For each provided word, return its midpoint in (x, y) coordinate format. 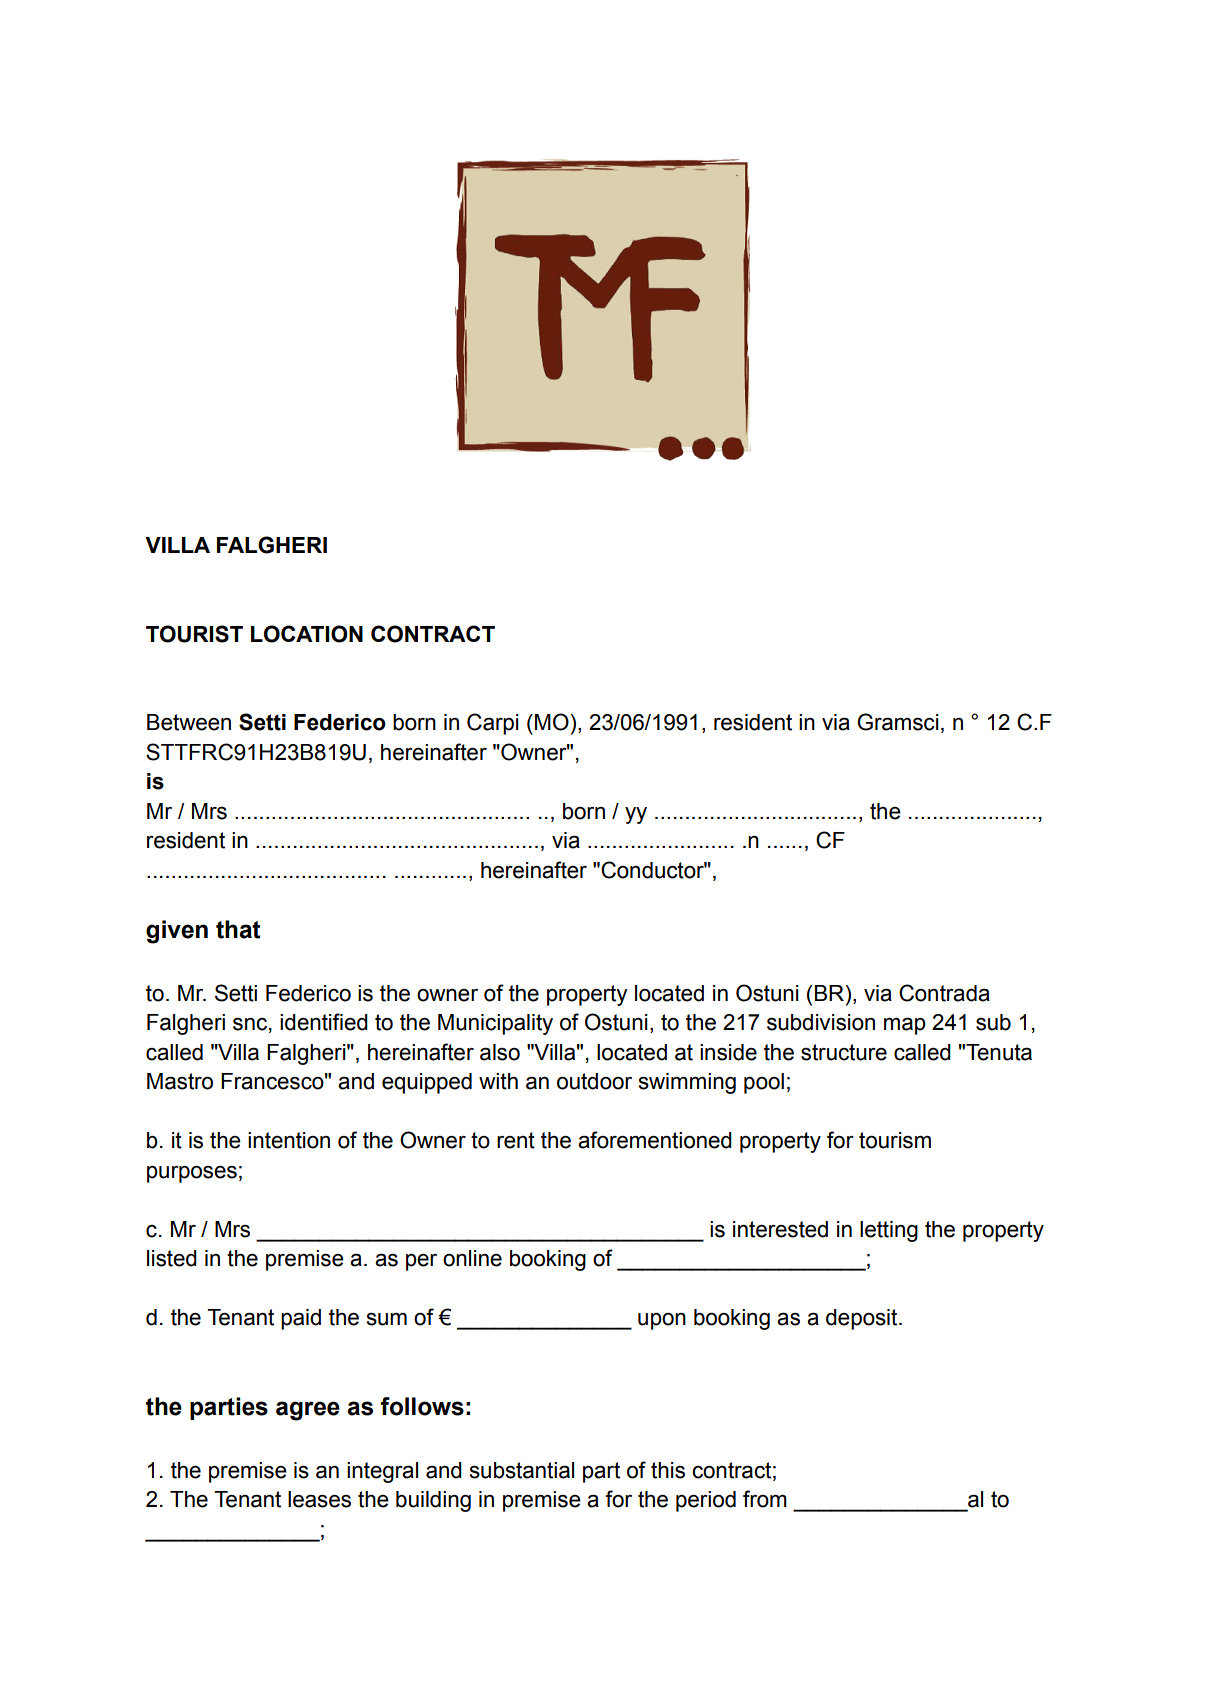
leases (319, 1499)
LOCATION (307, 634)
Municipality (495, 1024)
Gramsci (898, 722)
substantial (522, 1470)
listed (172, 1258)
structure (844, 1052)
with (498, 1081)
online (472, 1258)
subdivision (821, 1022)
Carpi (493, 724)
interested (780, 1229)
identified (324, 1022)
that (238, 929)
